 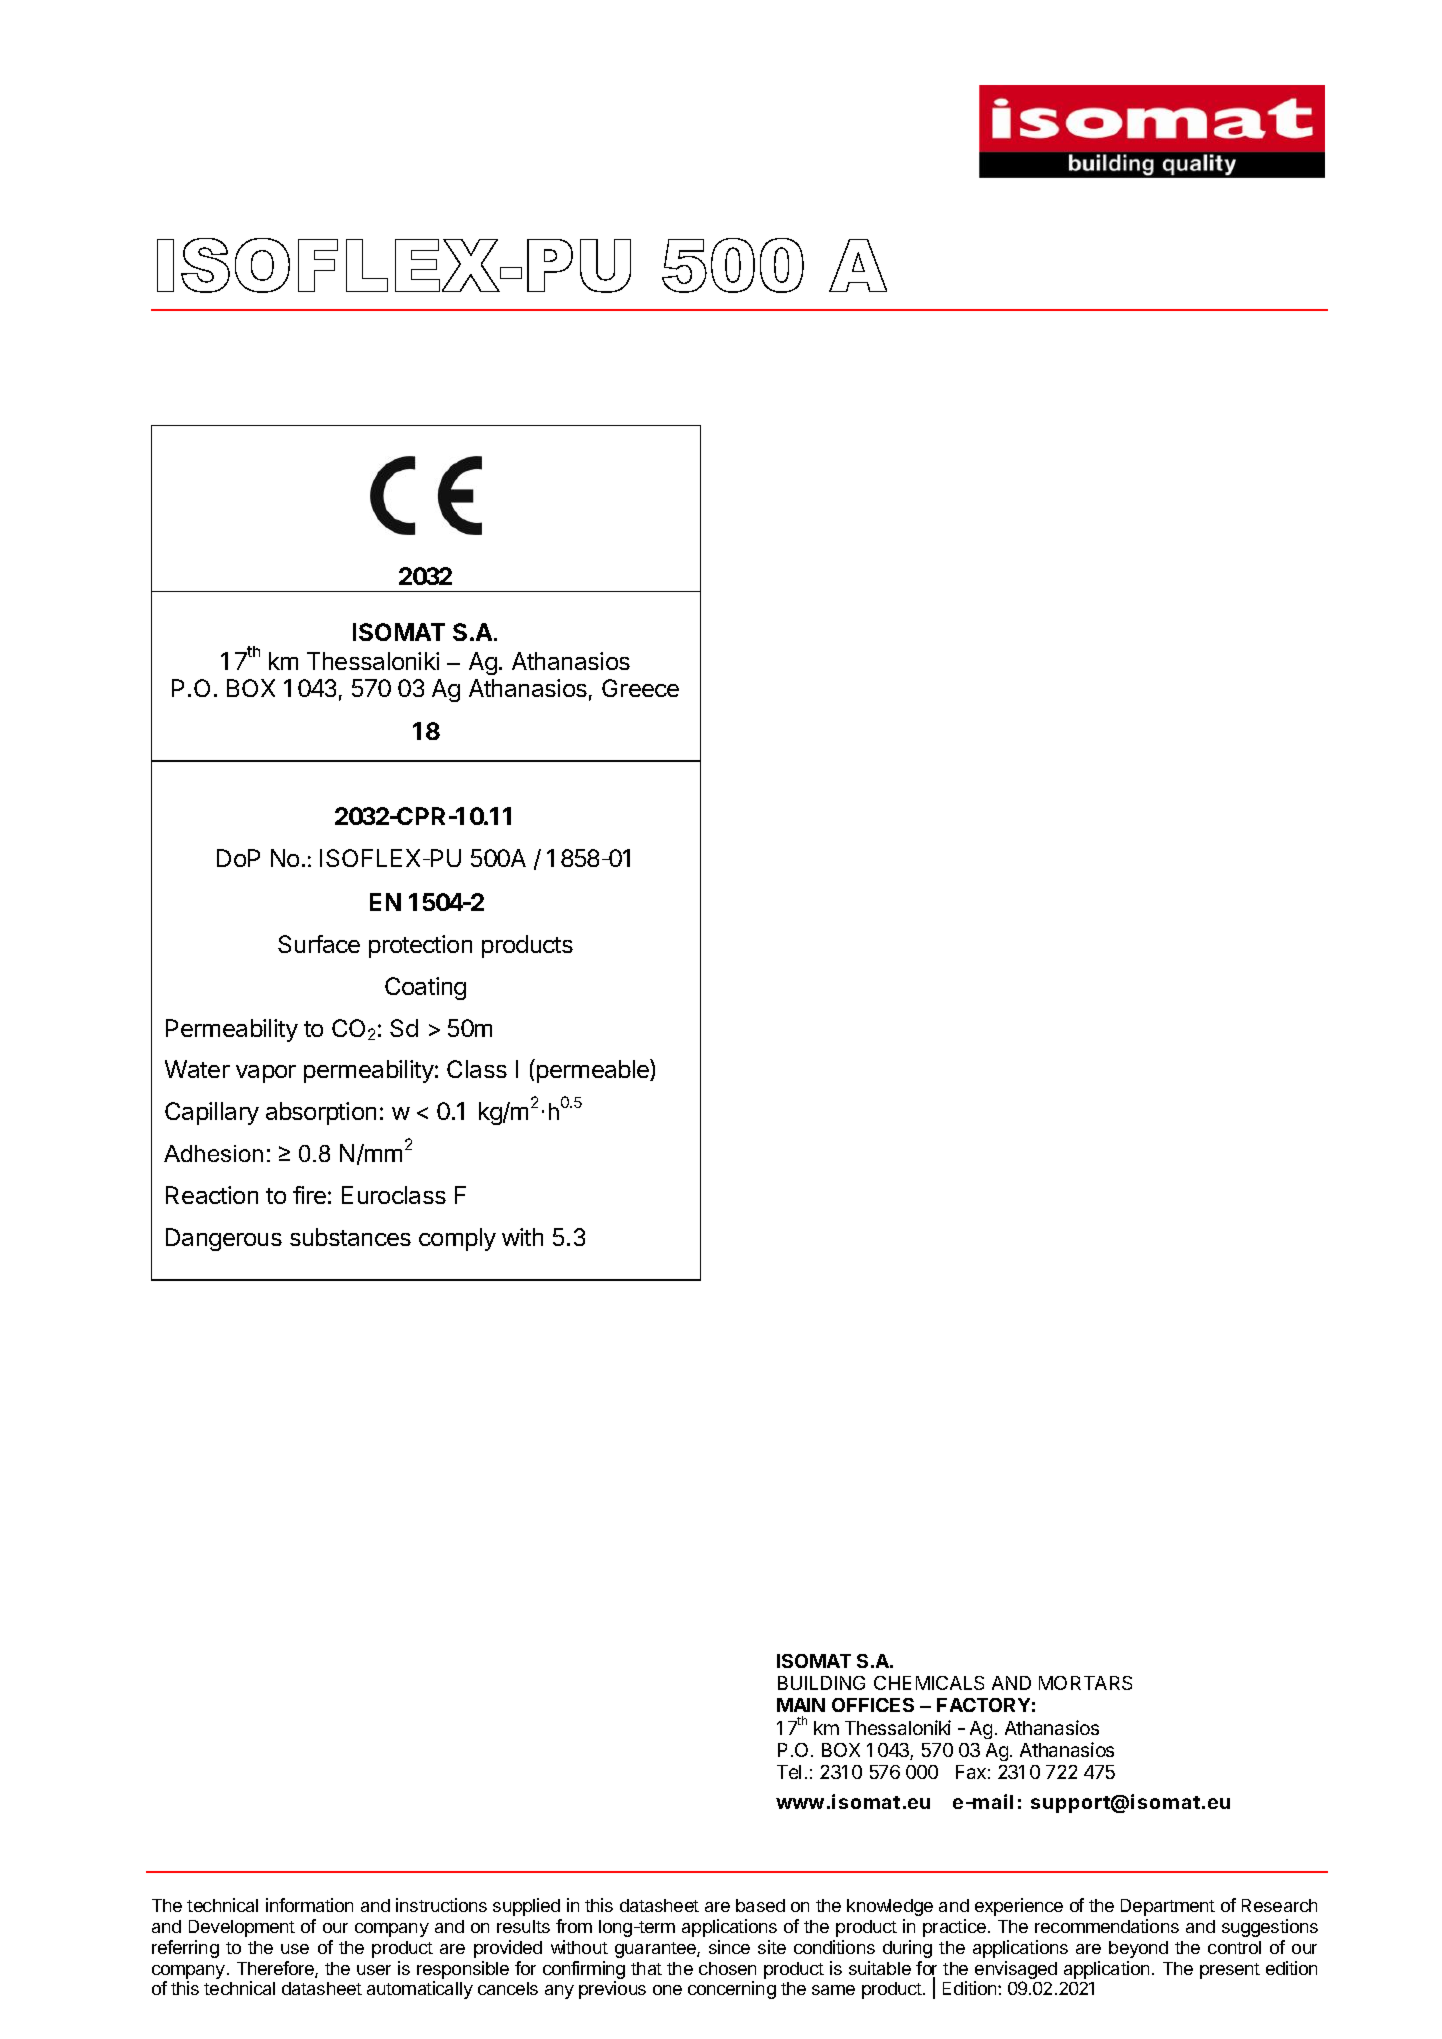 I want to click on Greece, so click(x=640, y=688).
